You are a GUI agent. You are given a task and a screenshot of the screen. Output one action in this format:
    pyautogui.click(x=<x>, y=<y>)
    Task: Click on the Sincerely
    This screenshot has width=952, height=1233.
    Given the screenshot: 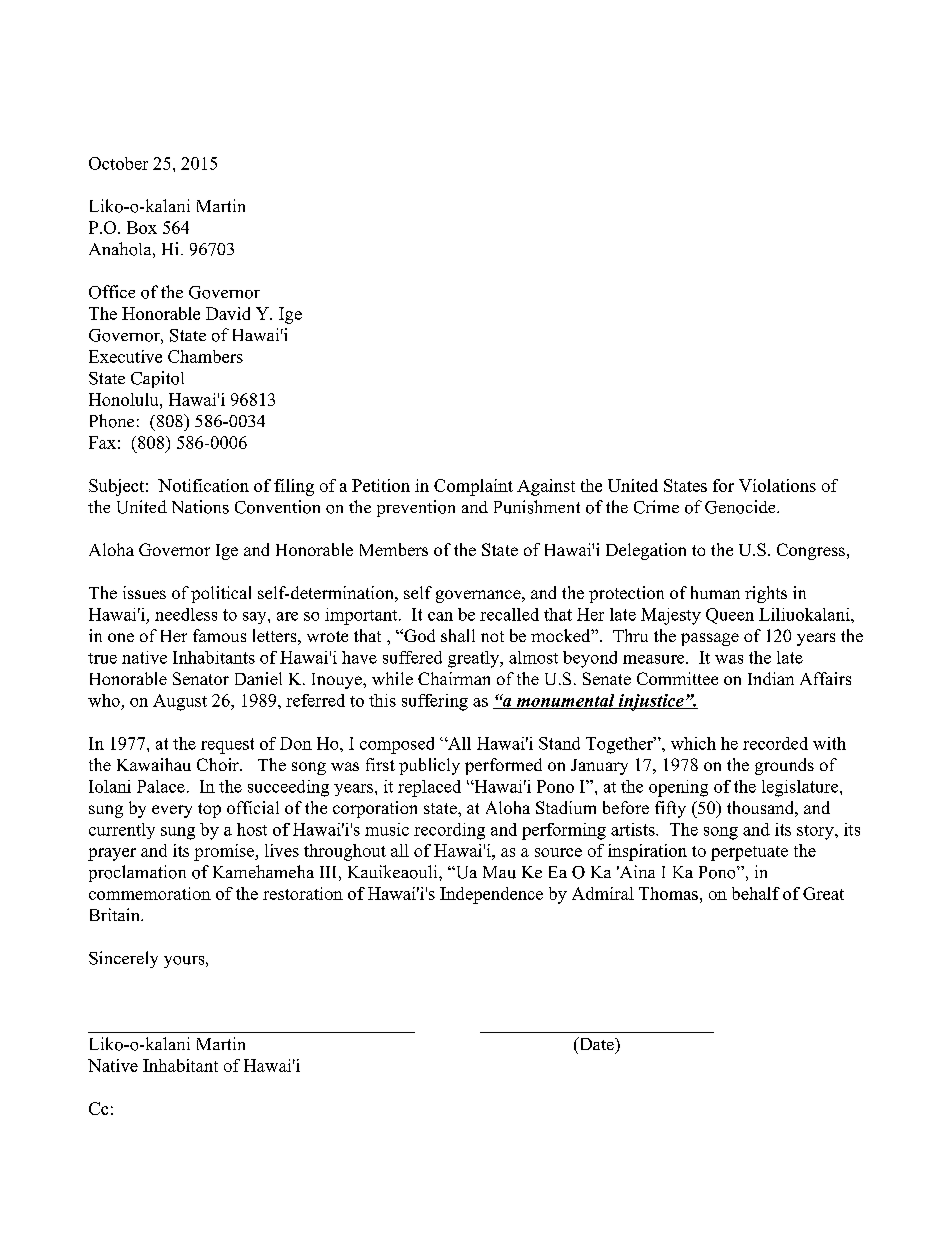 What is the action you would take?
    pyautogui.click(x=123, y=959)
